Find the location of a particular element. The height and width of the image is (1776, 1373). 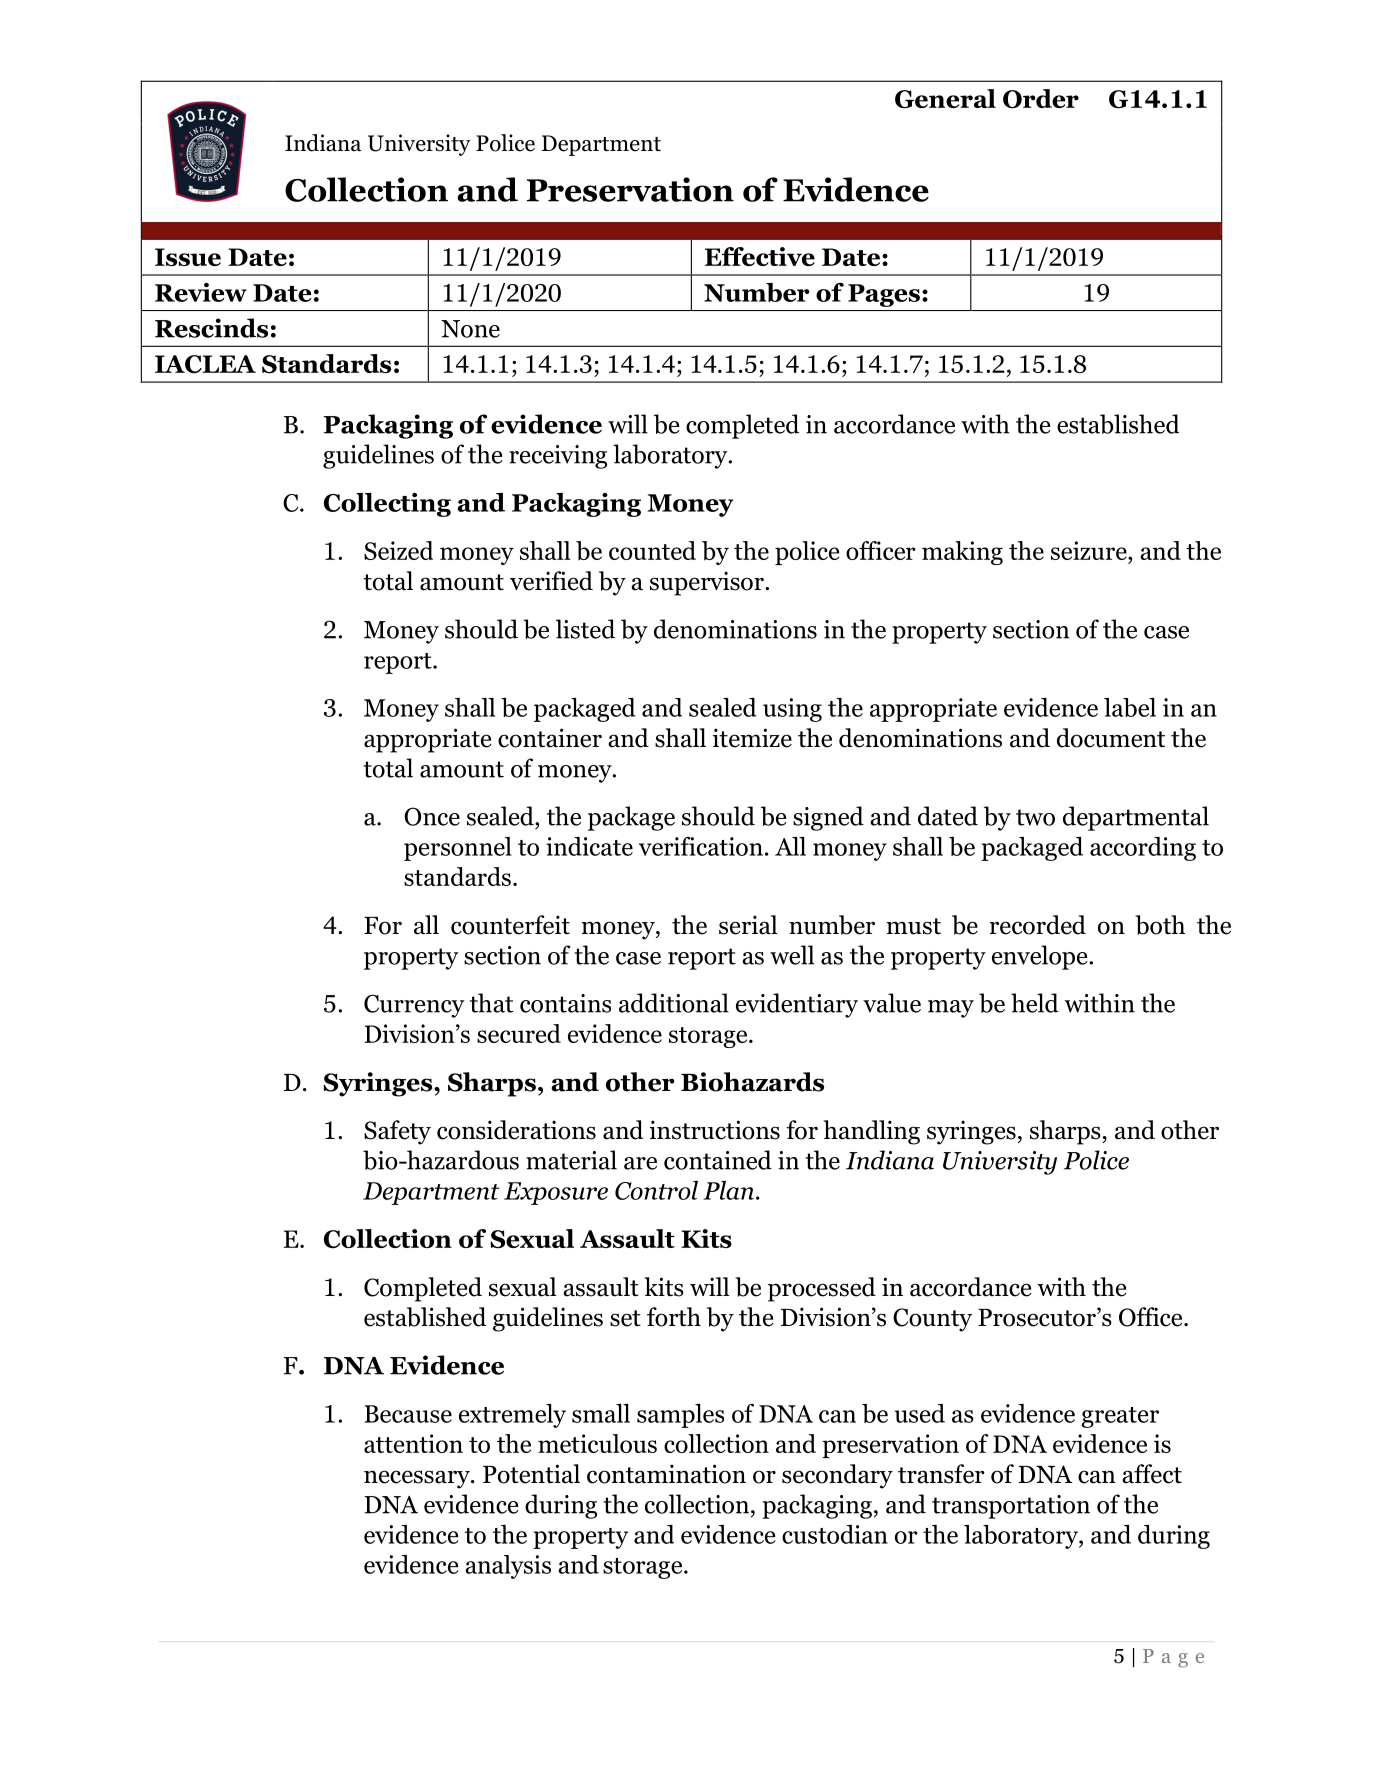

additional is located at coordinates (674, 1003).
